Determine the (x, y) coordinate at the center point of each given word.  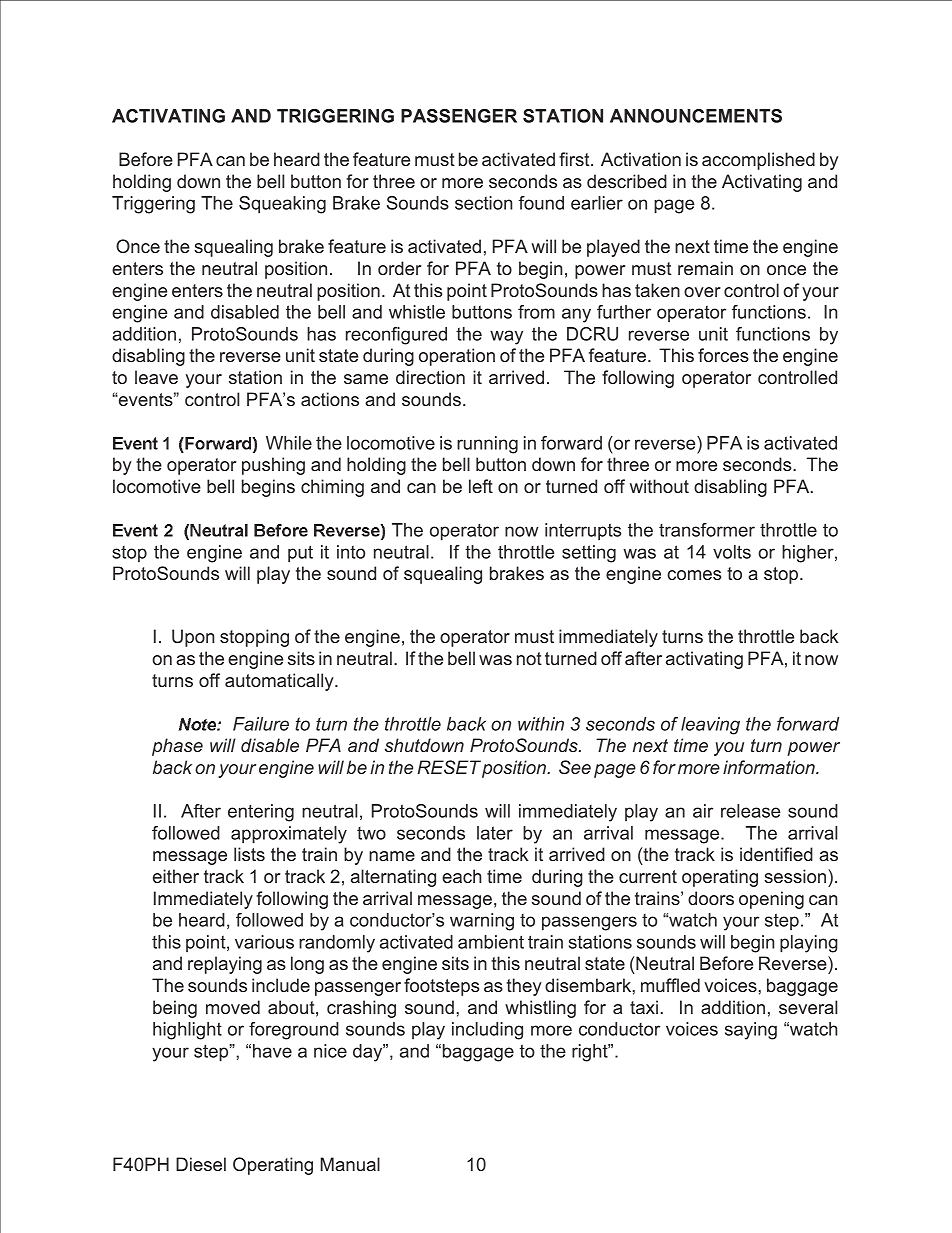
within (541, 724)
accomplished (758, 161)
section (483, 203)
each (461, 876)
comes (694, 575)
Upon (193, 638)
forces (723, 355)
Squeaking (282, 205)
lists (249, 854)
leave (156, 377)
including (487, 1031)
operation (457, 357)
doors (711, 898)
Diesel (201, 1164)
